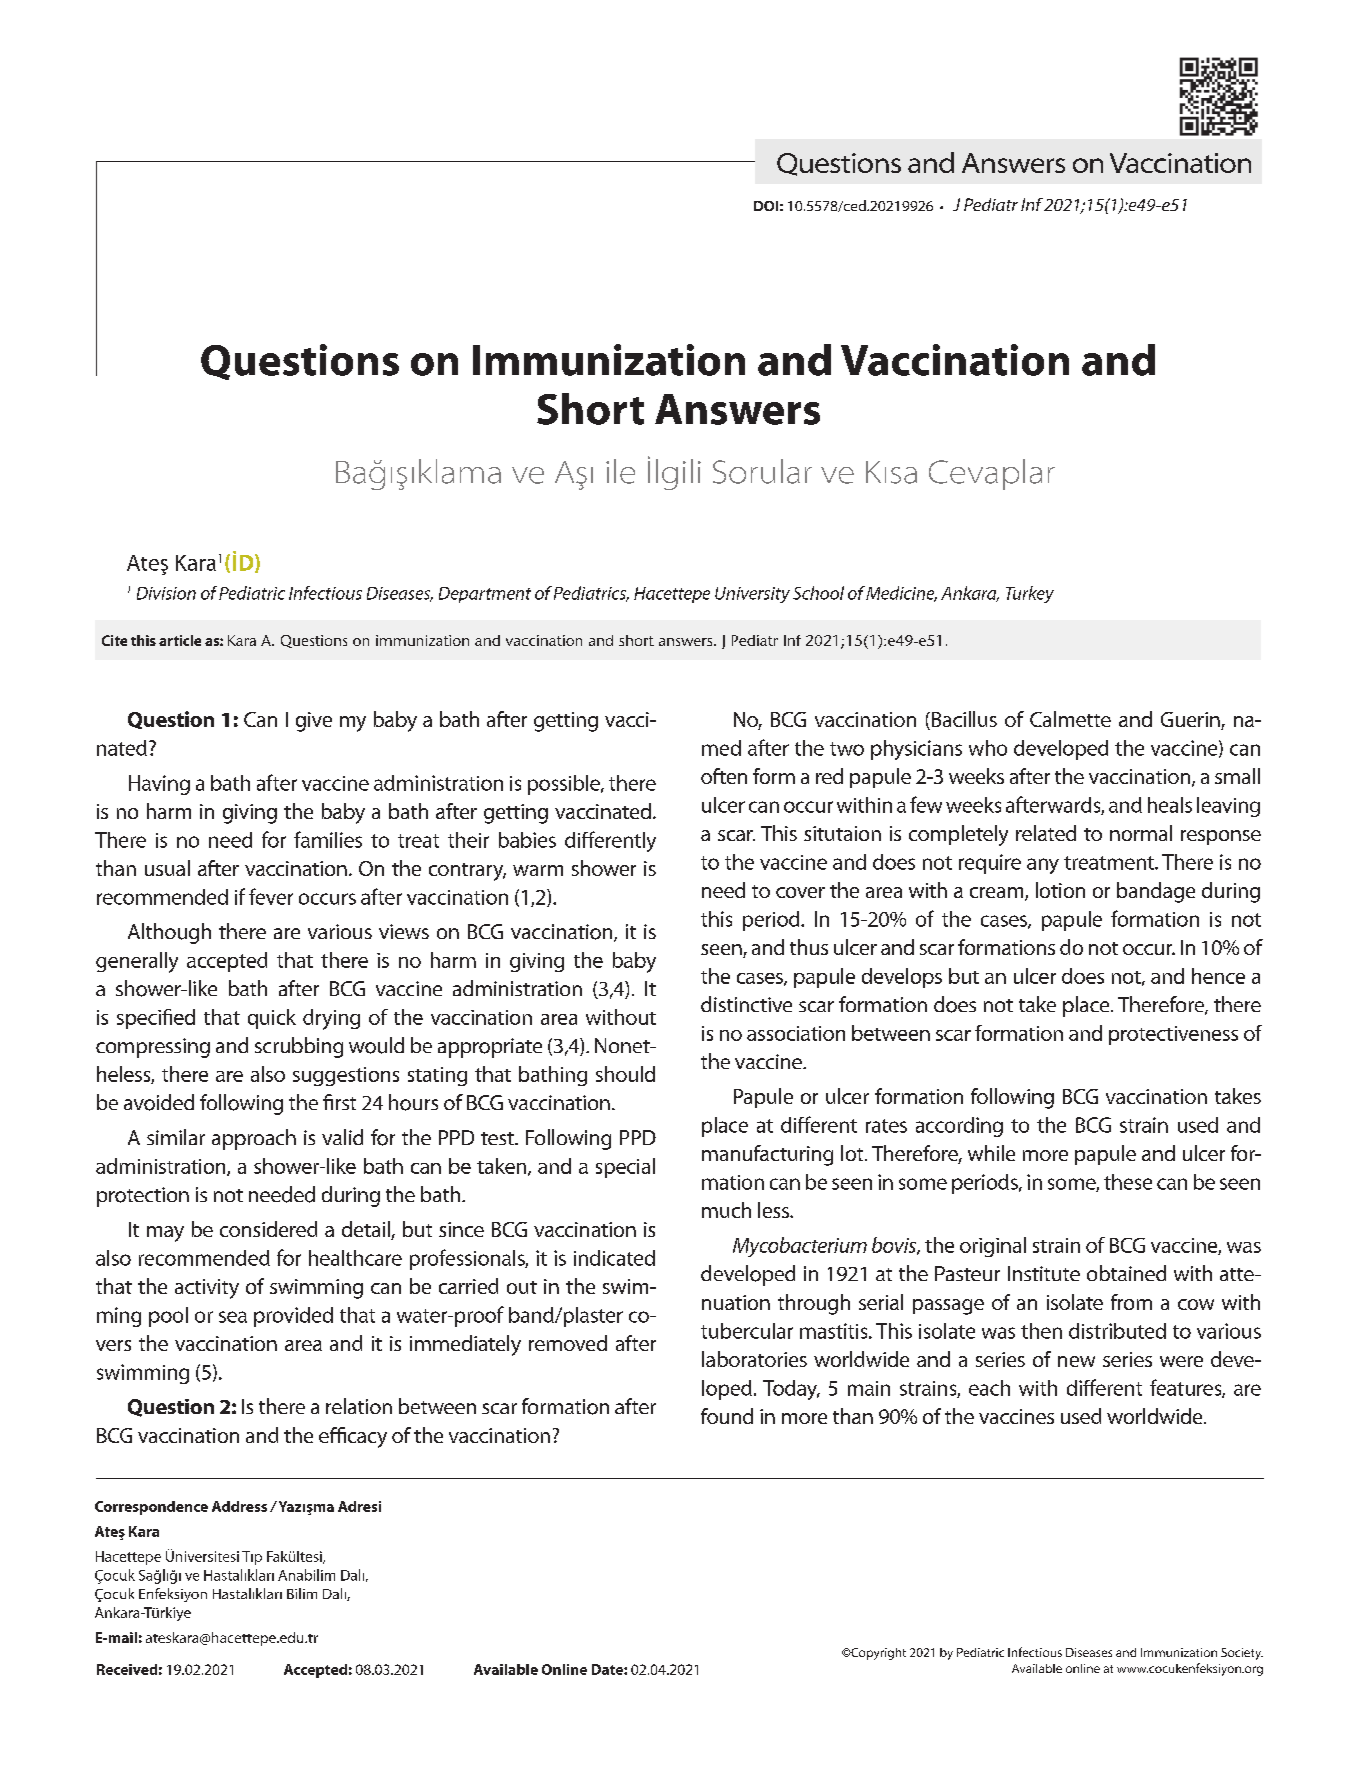  Describe the element at coordinates (239, 1506) in the page. I see `Address` at that location.
